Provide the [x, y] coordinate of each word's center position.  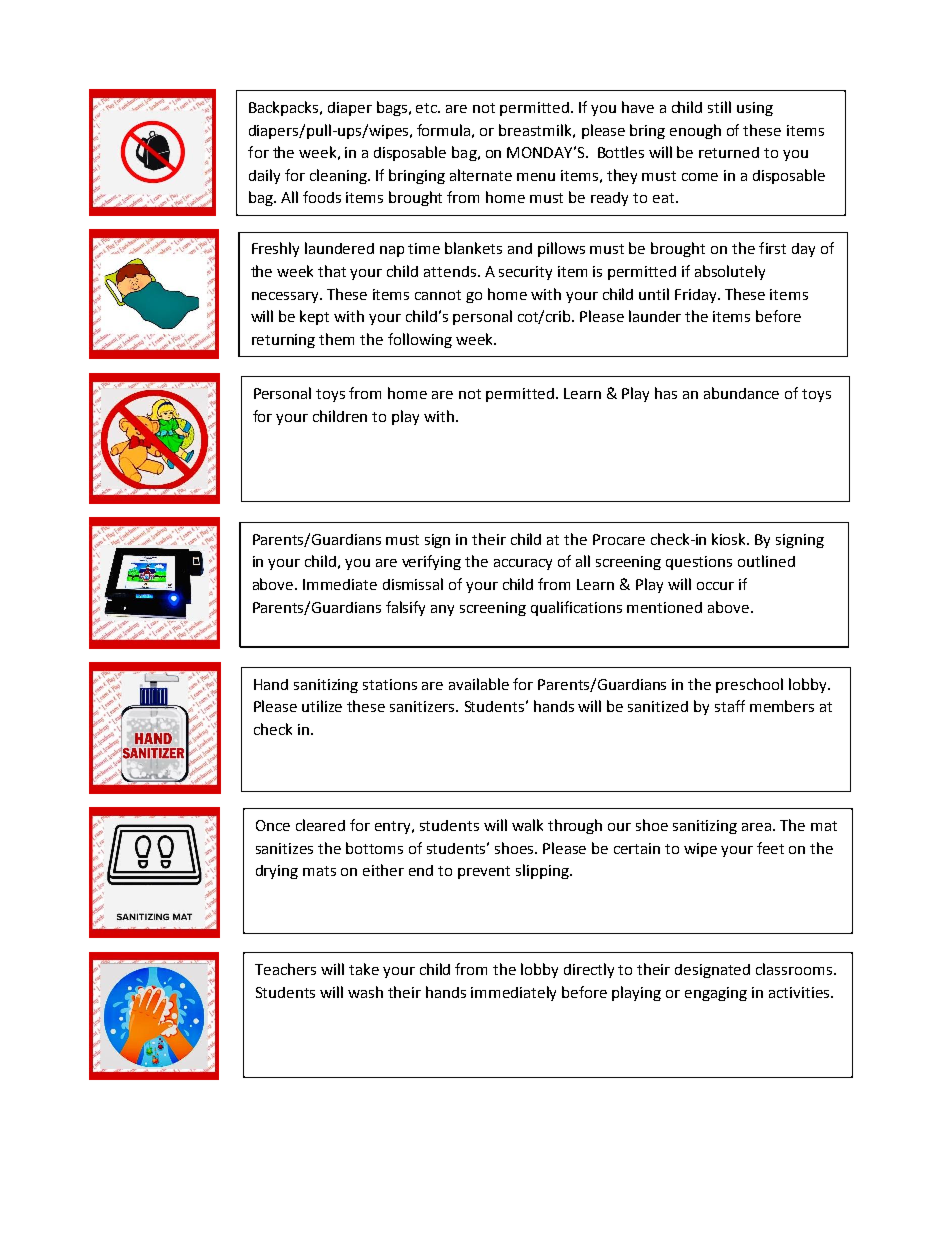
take [364, 969]
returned [729, 152]
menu [536, 177]
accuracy [523, 564]
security [525, 273]
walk [527, 825]
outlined [766, 561]
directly [589, 970]
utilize [322, 706]
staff [730, 706]
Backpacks [285, 108]
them [336, 339]
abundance [741, 393]
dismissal [413, 584]
